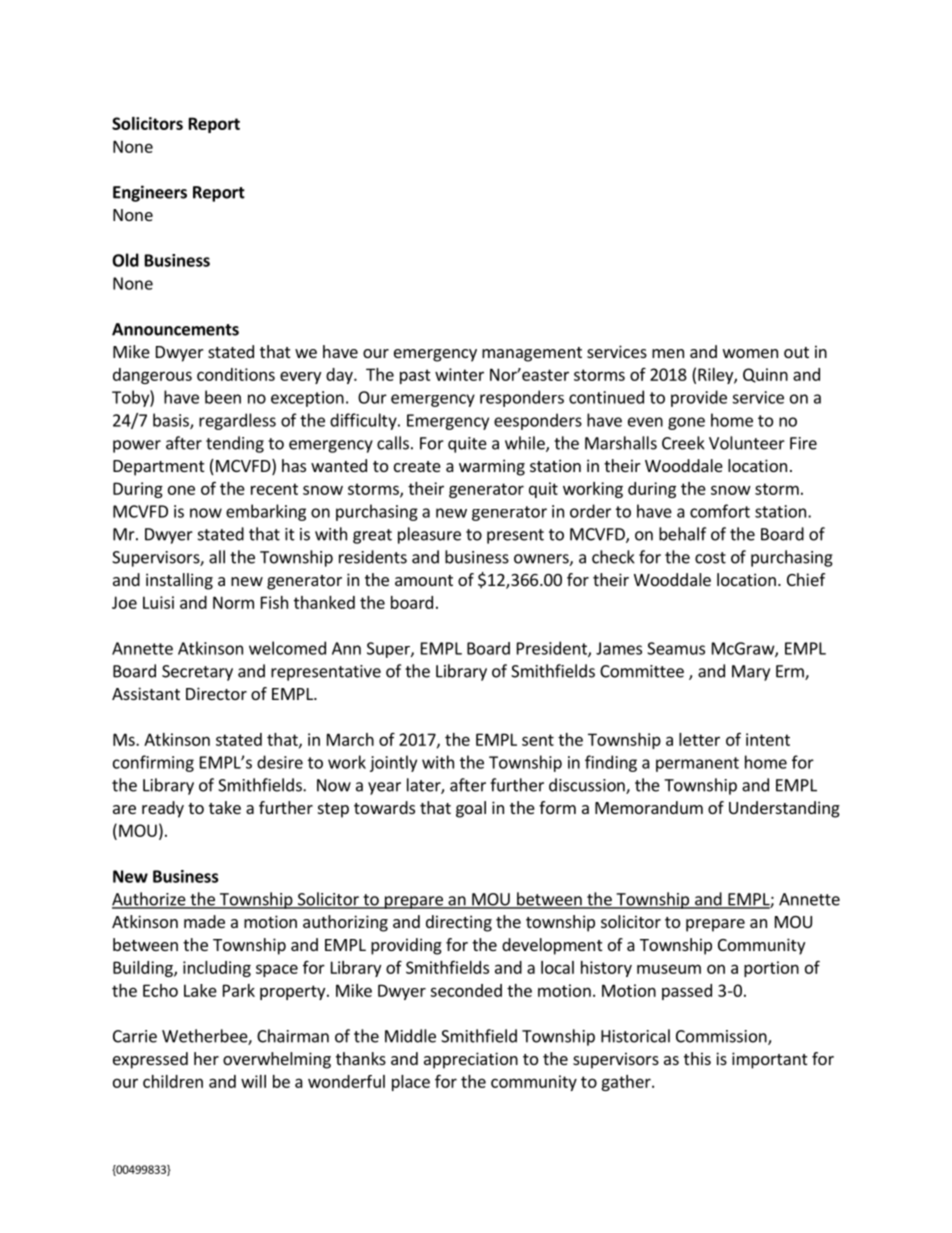 Image resolution: width=952 pixels, height=1233 pixels. I want to click on children, so click(173, 1081).
